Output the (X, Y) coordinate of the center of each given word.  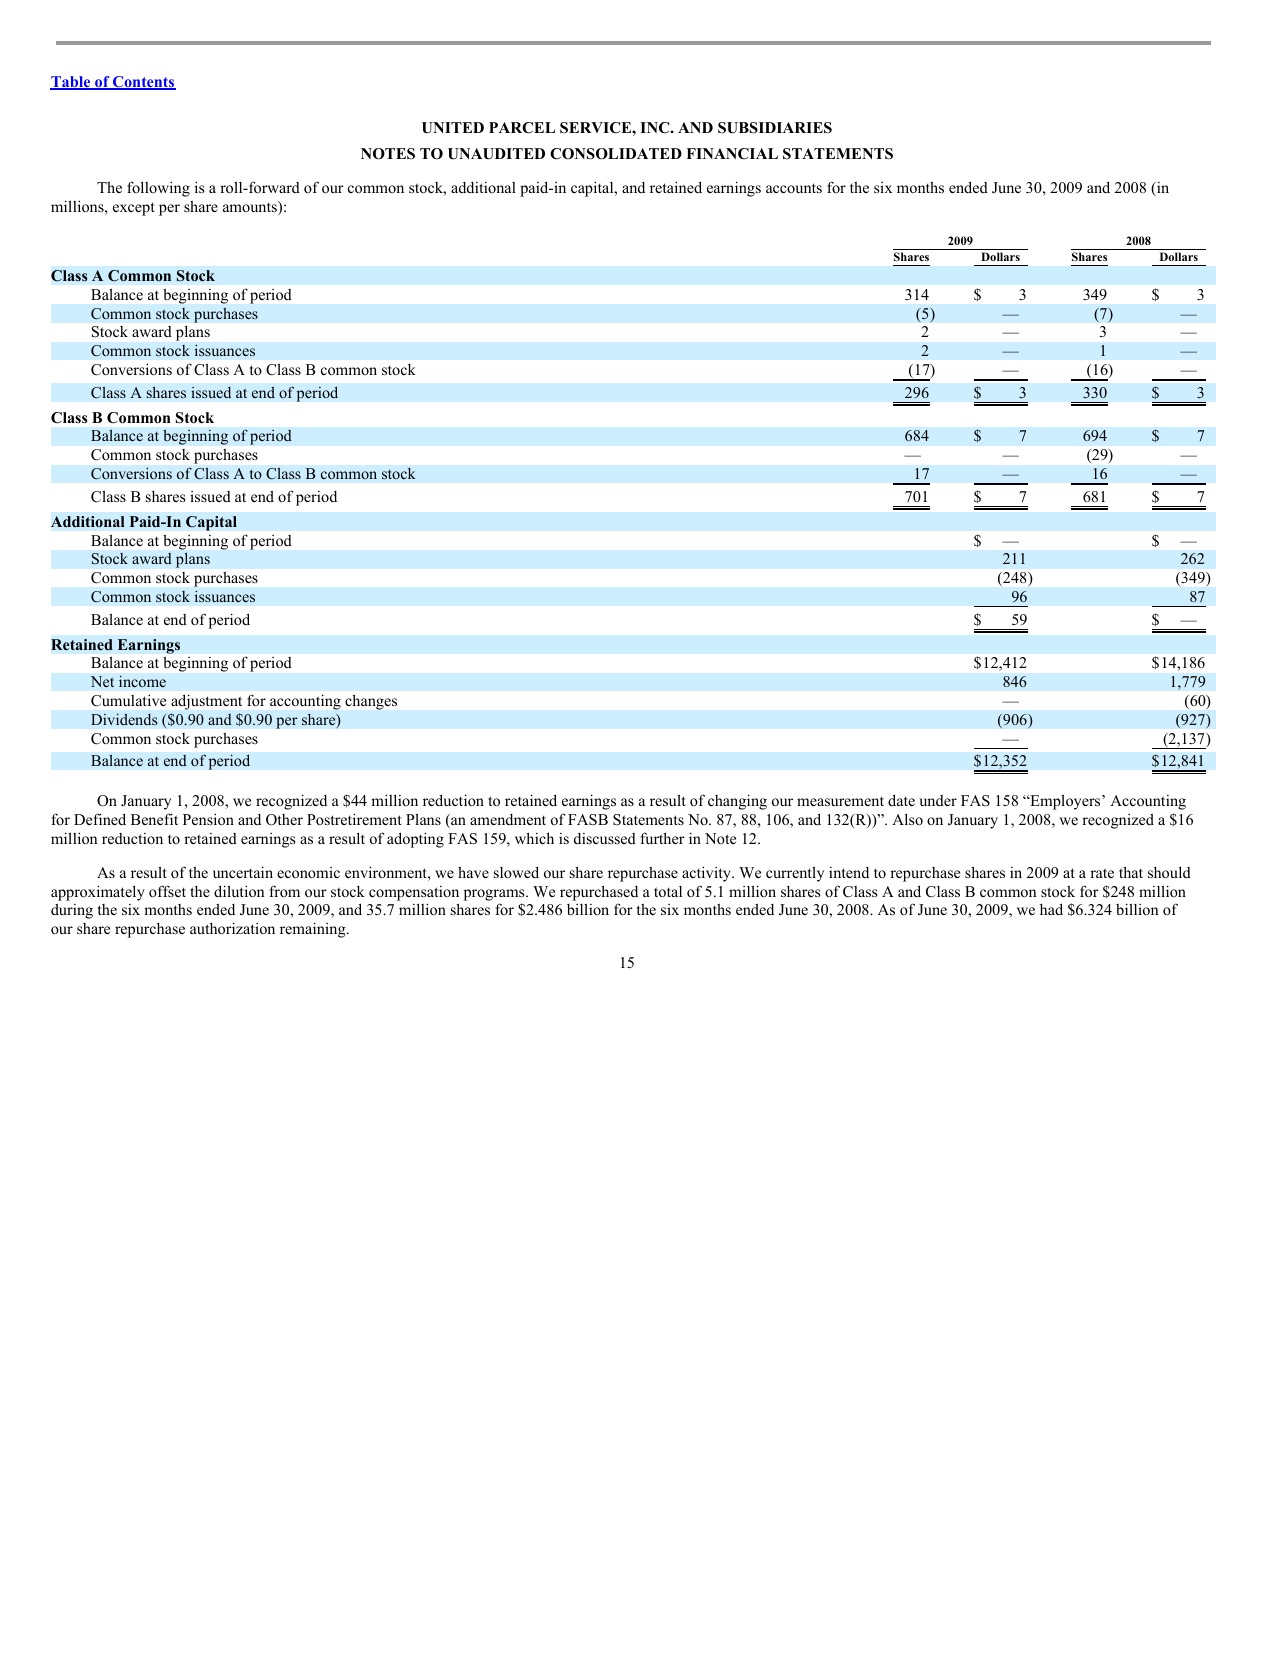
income (142, 681)
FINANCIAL (732, 154)
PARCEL (522, 128)
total (668, 891)
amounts (251, 208)
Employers (1065, 802)
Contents (143, 83)
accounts (794, 188)
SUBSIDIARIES (775, 128)
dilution (239, 891)
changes (371, 702)
